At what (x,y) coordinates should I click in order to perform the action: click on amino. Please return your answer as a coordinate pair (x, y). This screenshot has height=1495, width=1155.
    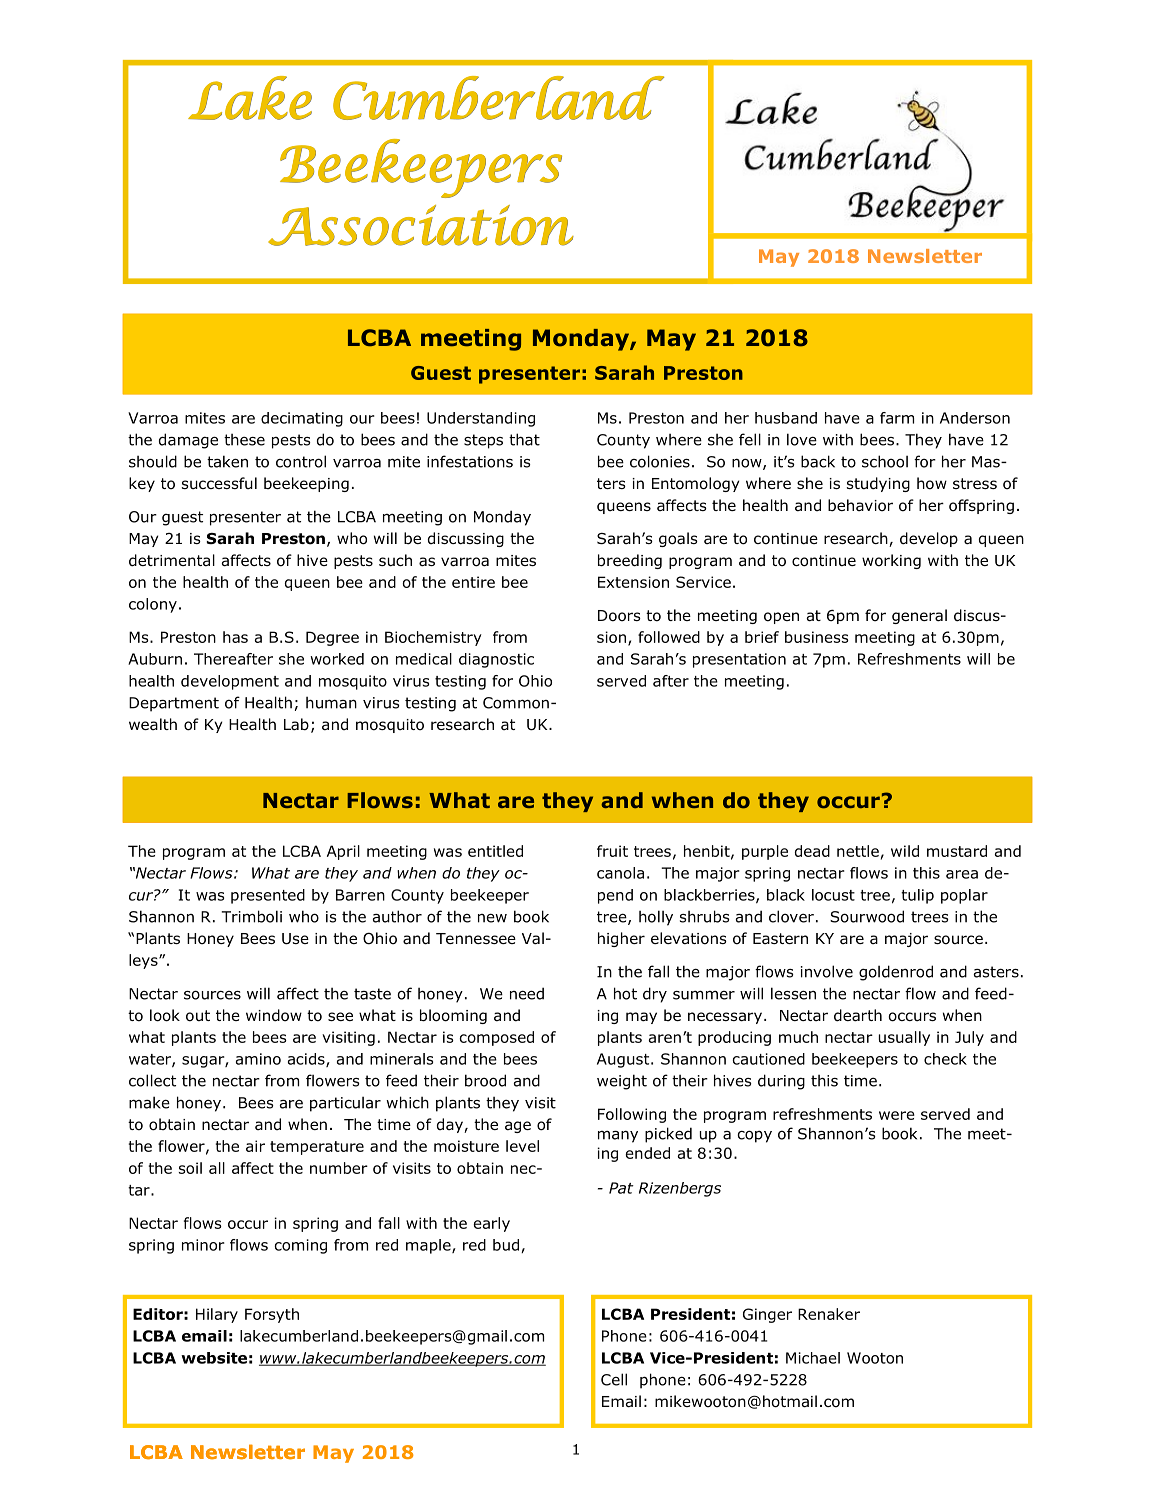
    Looking at the image, I should click on (258, 1059).
